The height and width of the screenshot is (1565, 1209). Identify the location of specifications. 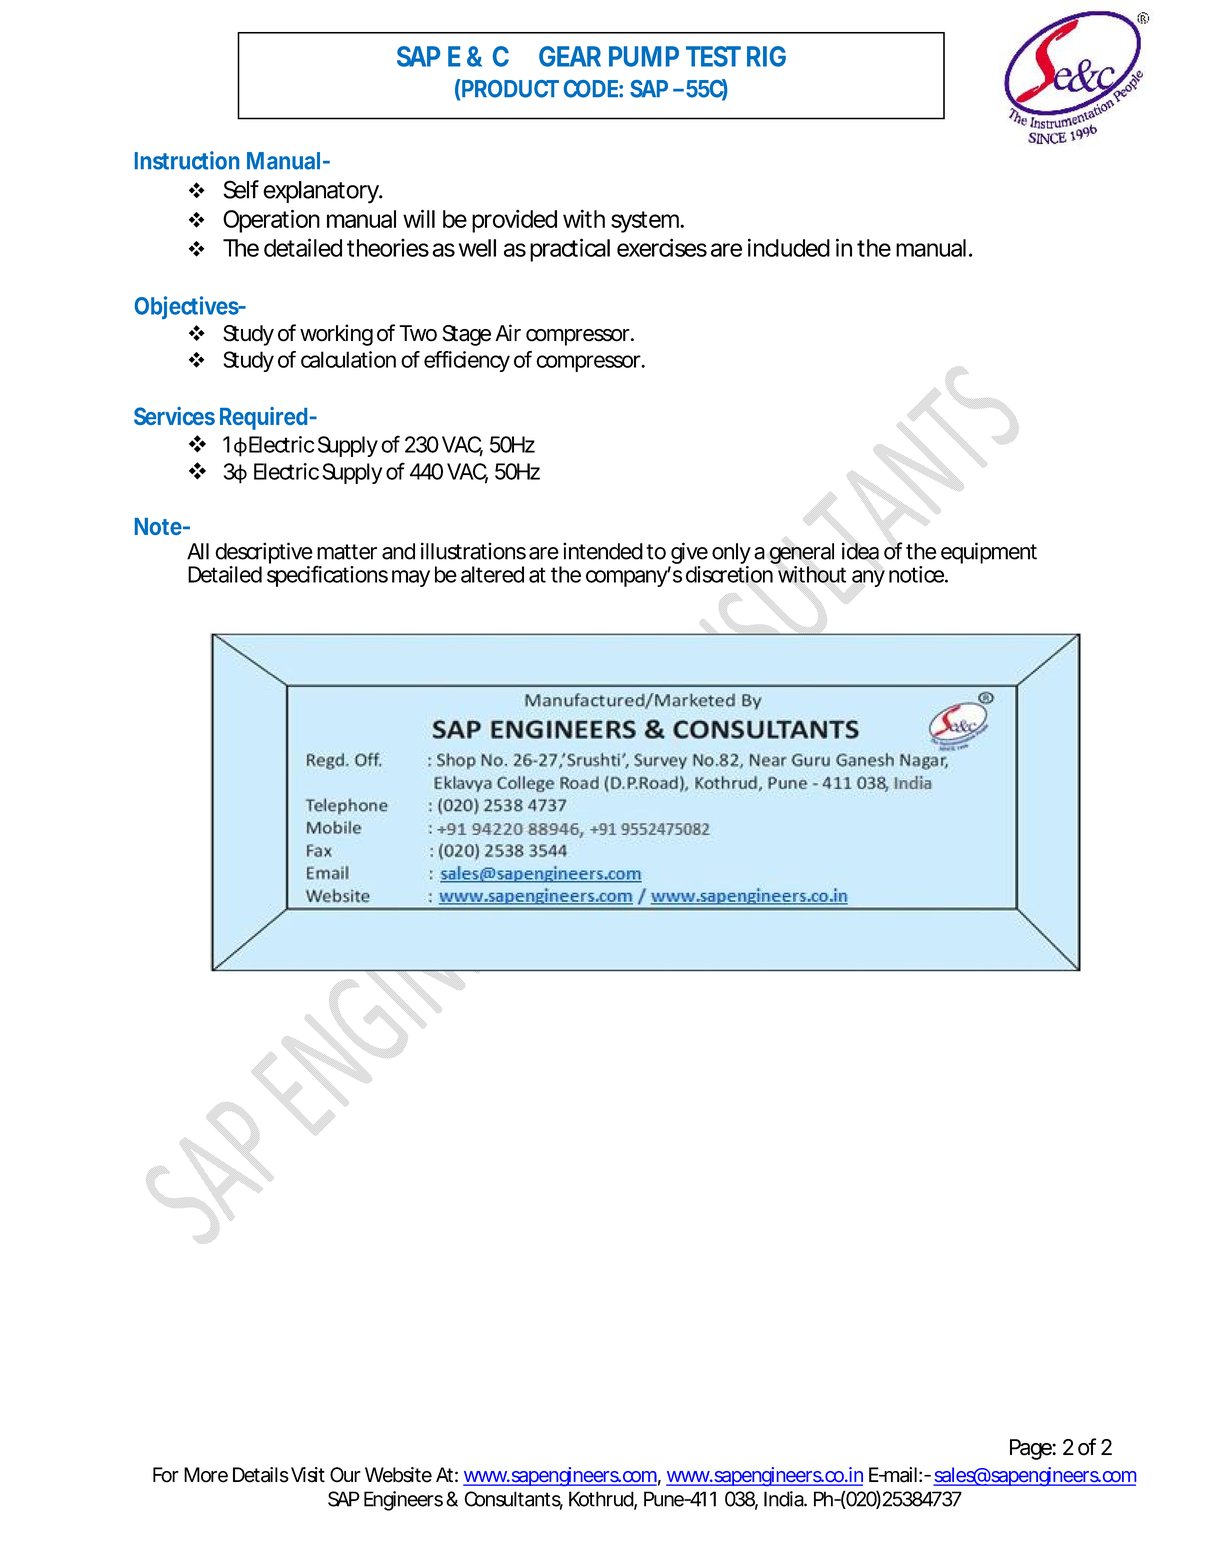
(327, 576).
